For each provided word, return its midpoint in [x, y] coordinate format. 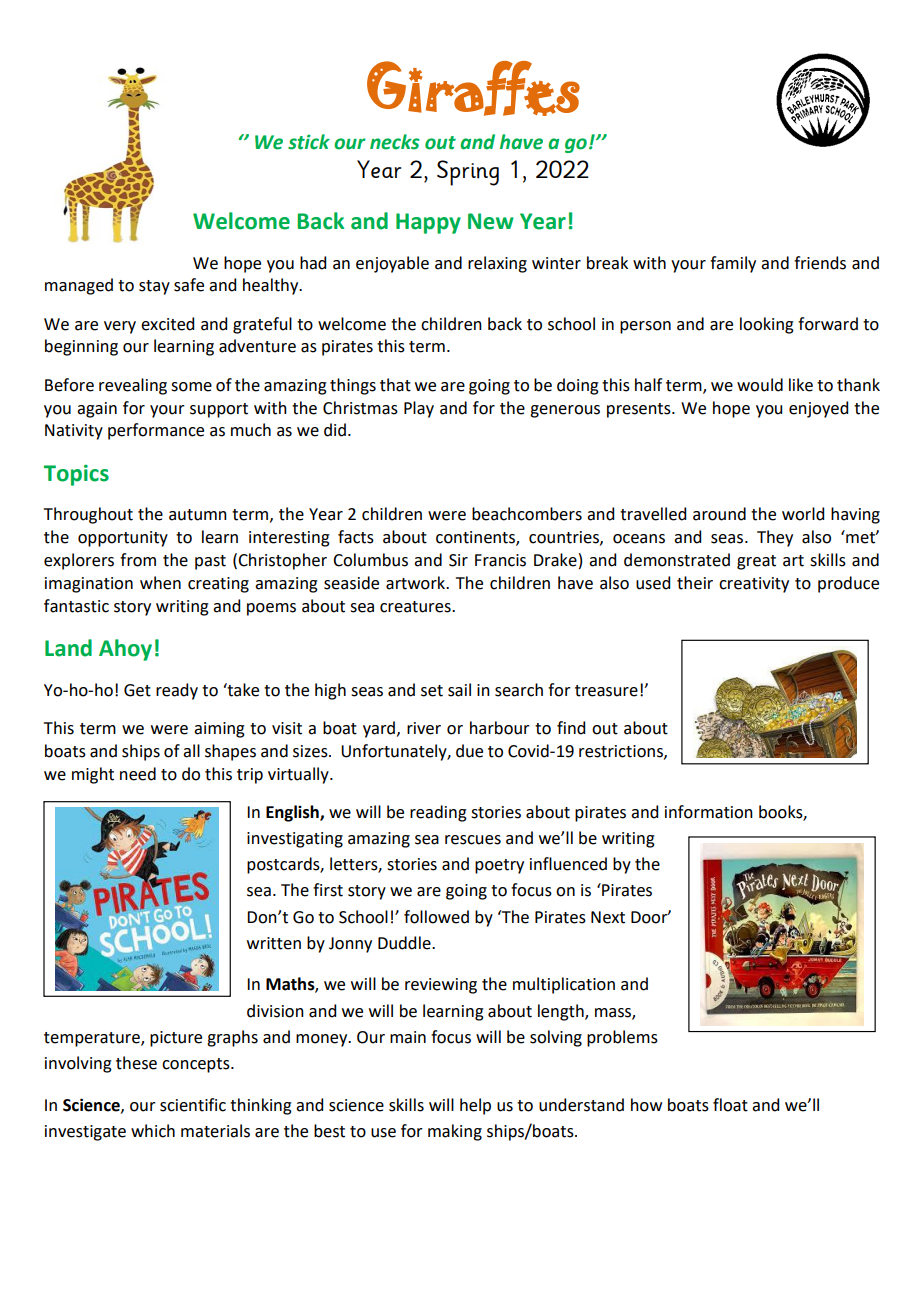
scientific [193, 1105]
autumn [198, 515]
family [733, 264]
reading [438, 813]
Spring [468, 173]
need [138, 774]
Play [419, 409]
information [709, 812]
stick [309, 142]
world [803, 514]
